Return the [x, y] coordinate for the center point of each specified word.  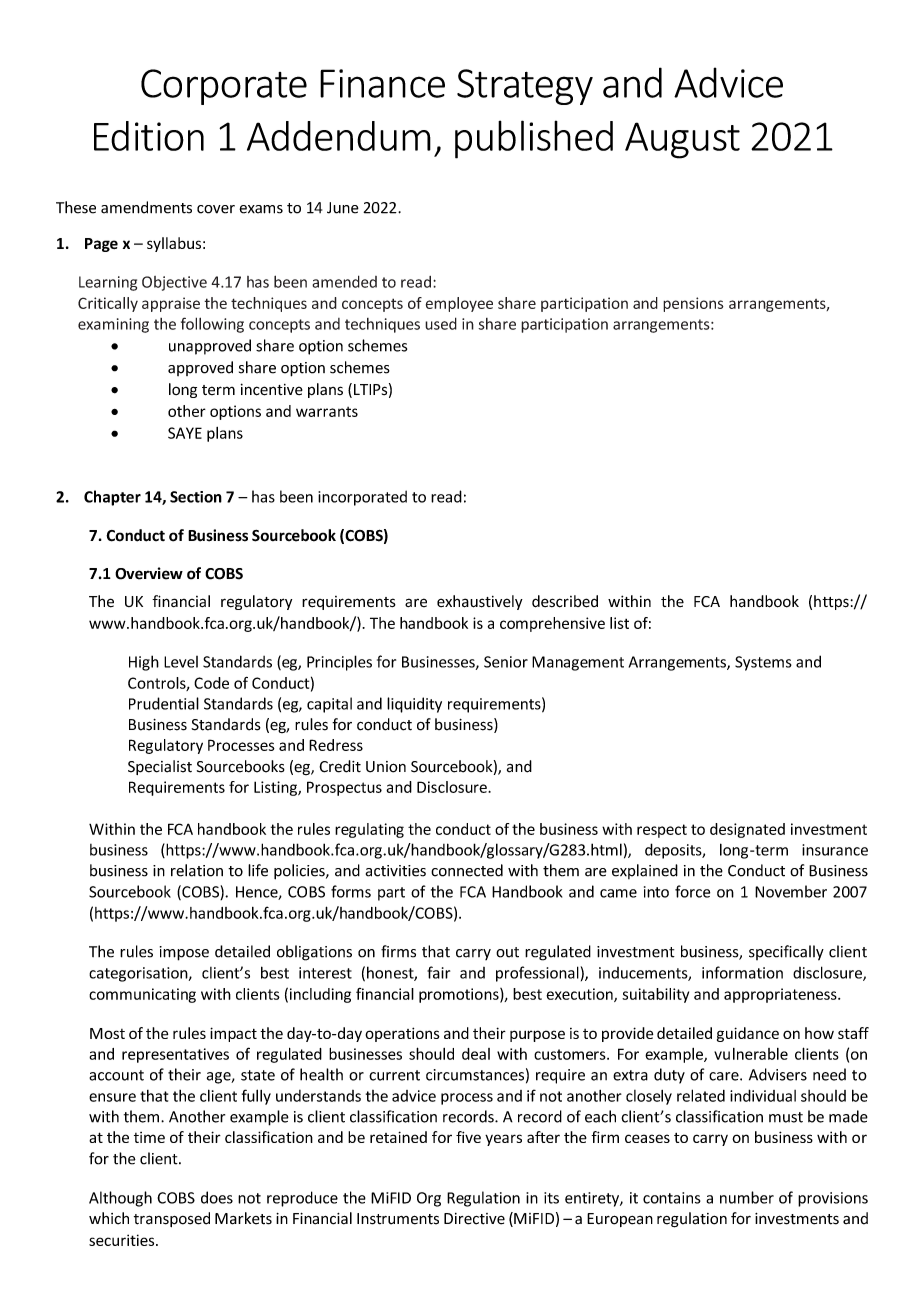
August [682, 140]
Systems [763, 663]
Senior [506, 662]
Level [181, 662]
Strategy [525, 87]
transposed [172, 1219]
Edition [149, 136]
